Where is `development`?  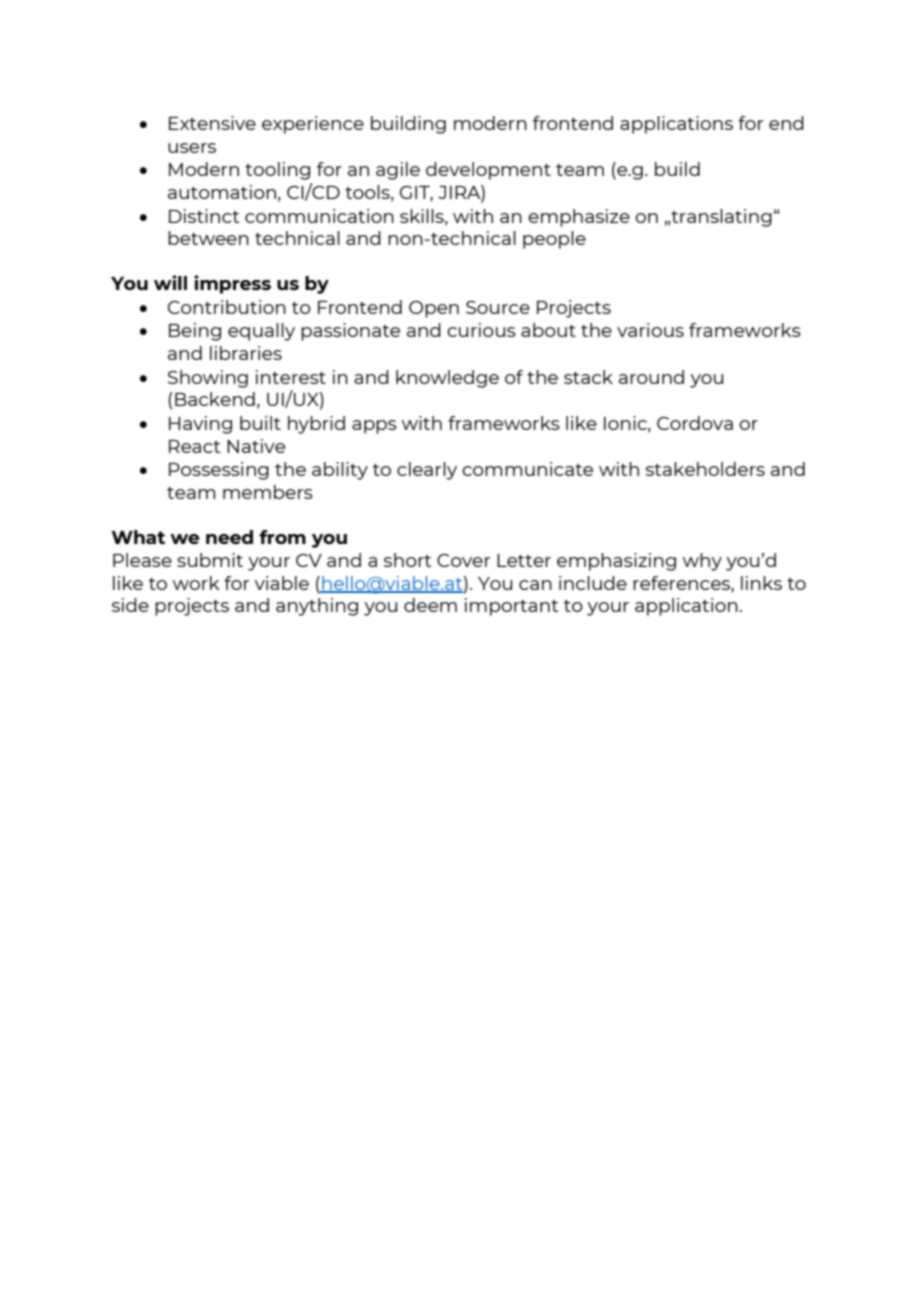
development is located at coordinates (488, 171).
